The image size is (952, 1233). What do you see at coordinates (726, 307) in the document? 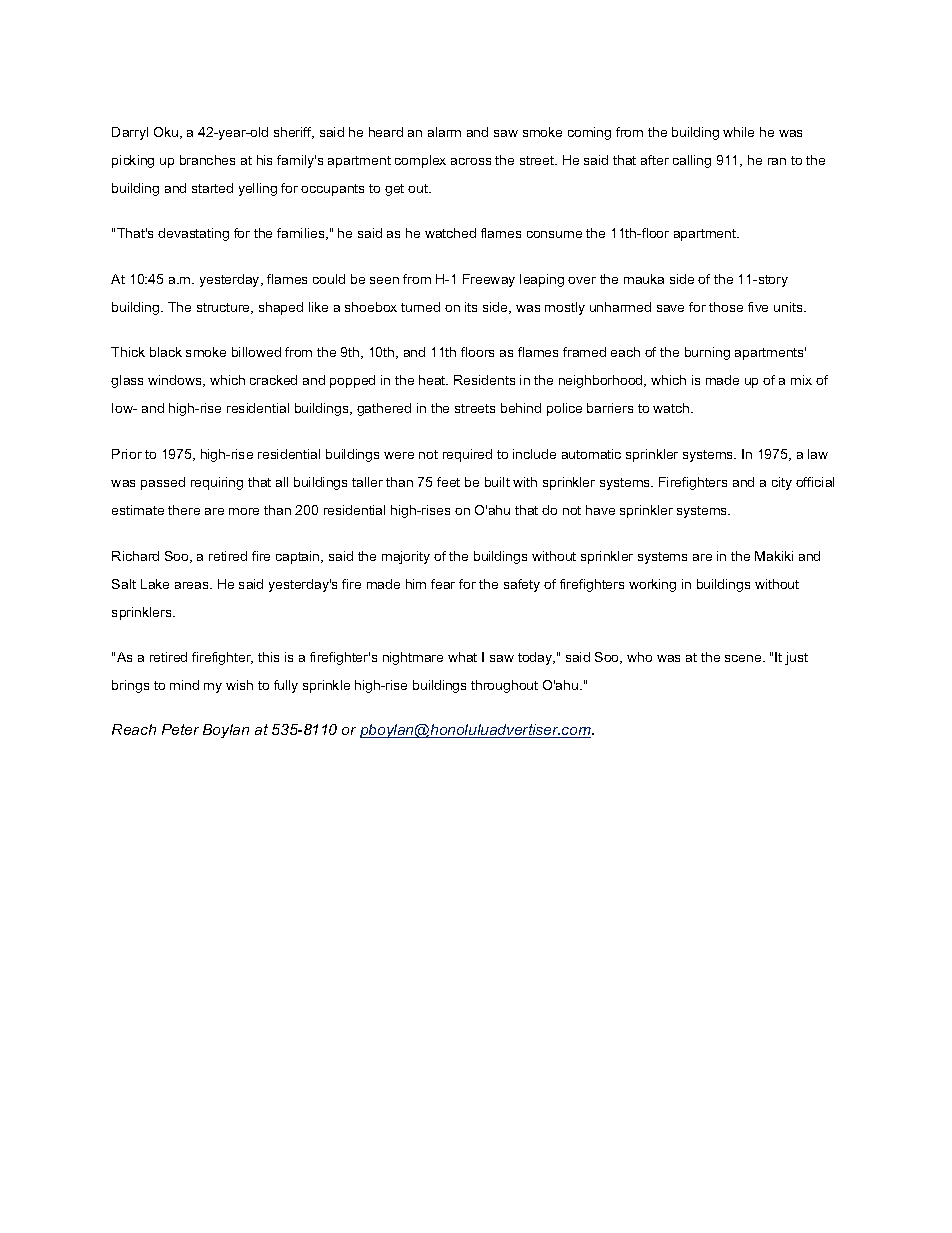
I see `those` at bounding box center [726, 307].
